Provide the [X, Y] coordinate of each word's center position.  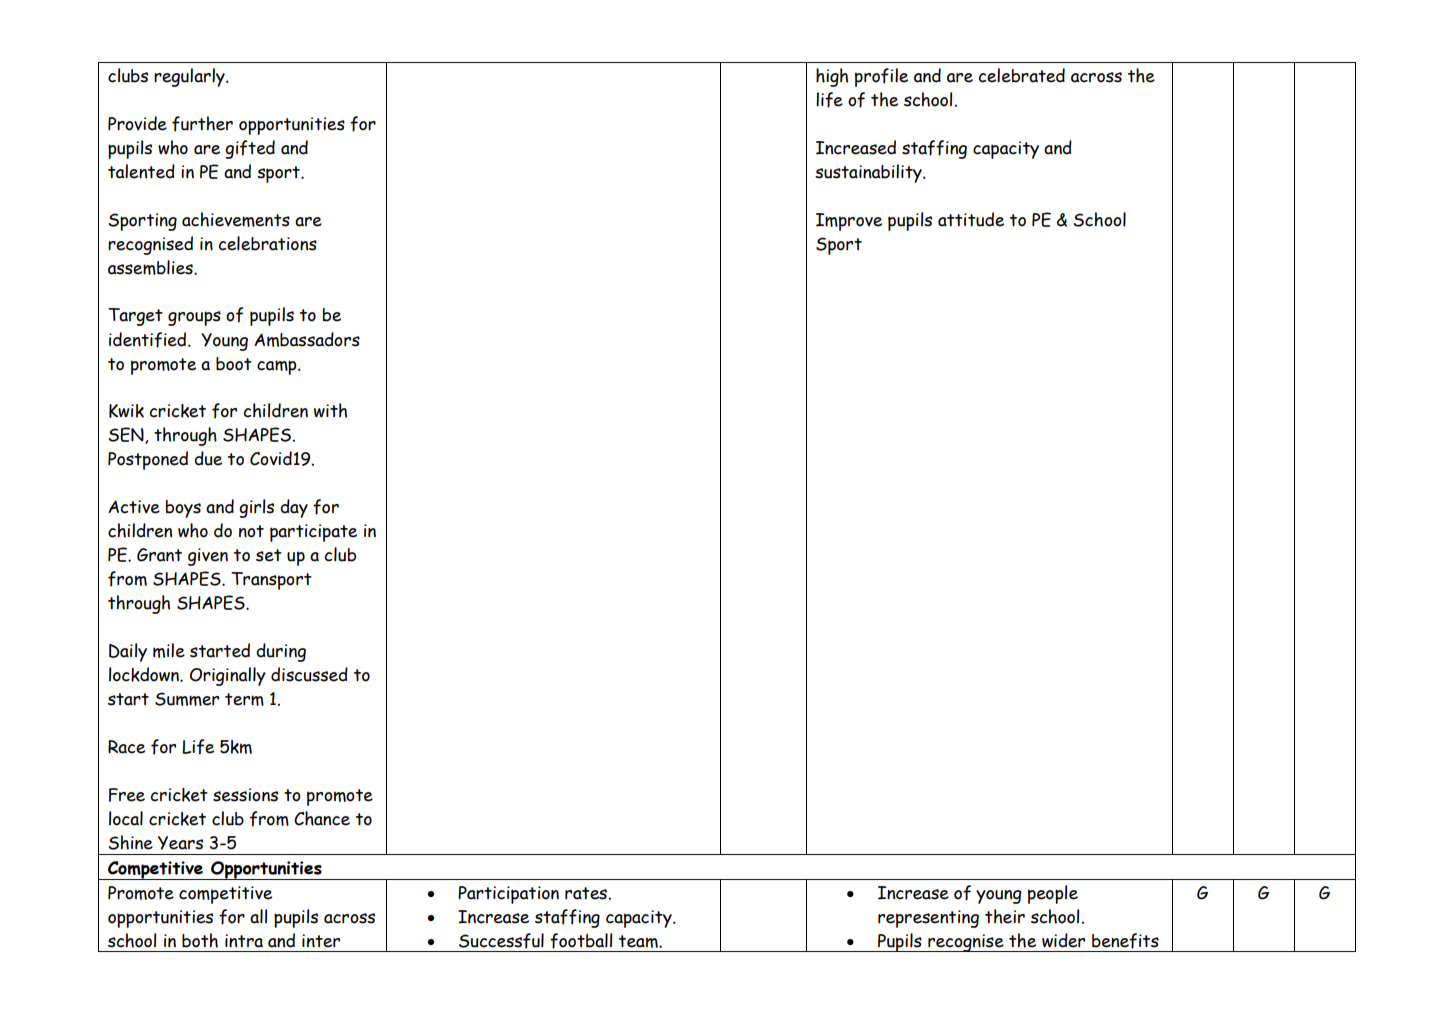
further [202, 124]
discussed [309, 674]
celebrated [1021, 75]
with [330, 410]
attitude [971, 219]
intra [244, 941]
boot [234, 364]
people [1053, 894]
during [281, 652]
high [832, 77]
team [639, 941]
